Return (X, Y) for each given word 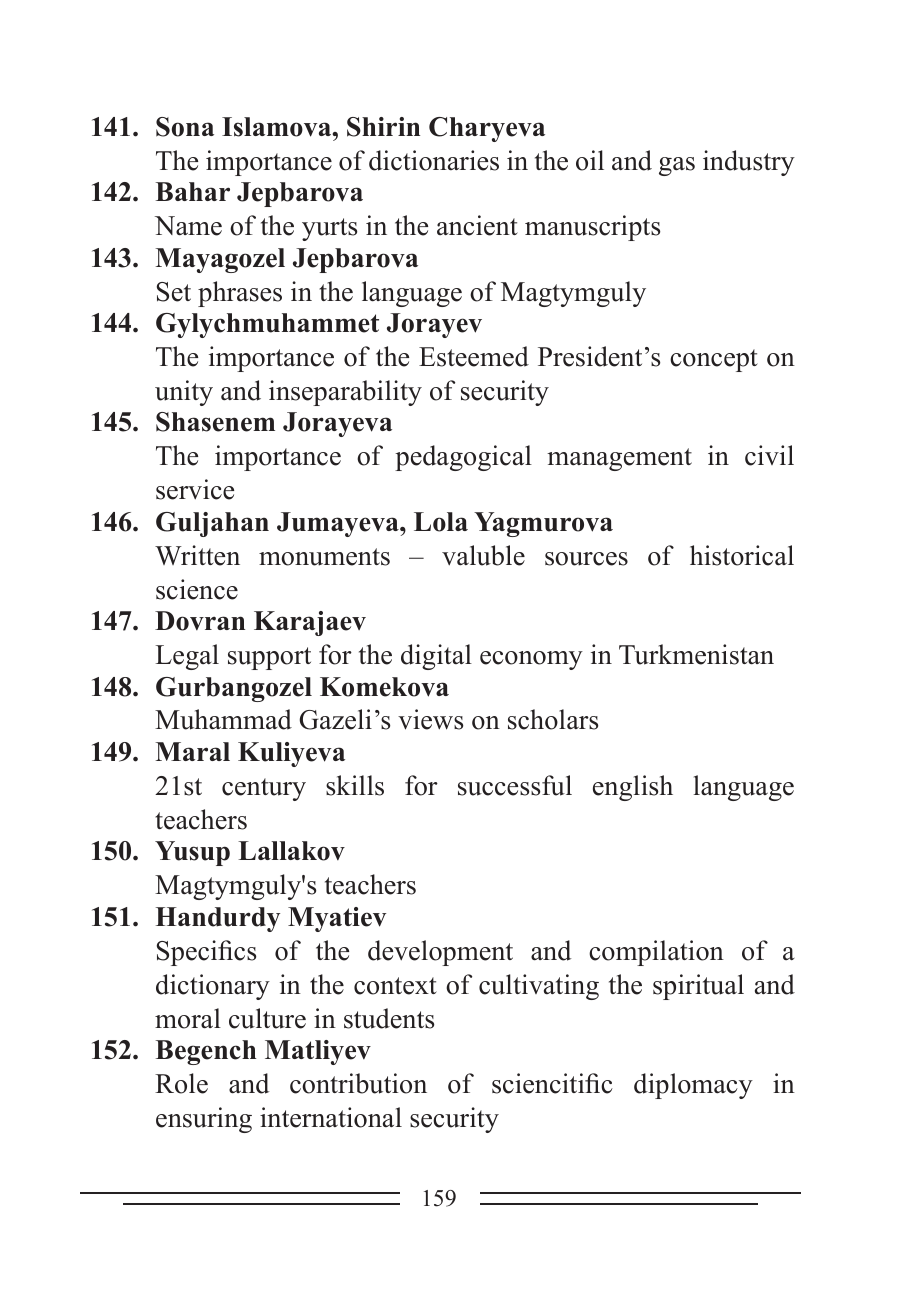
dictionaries (434, 160)
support (269, 658)
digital (436, 657)
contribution (358, 1083)
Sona (185, 127)
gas (677, 166)
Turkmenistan (696, 654)
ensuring (204, 1120)
